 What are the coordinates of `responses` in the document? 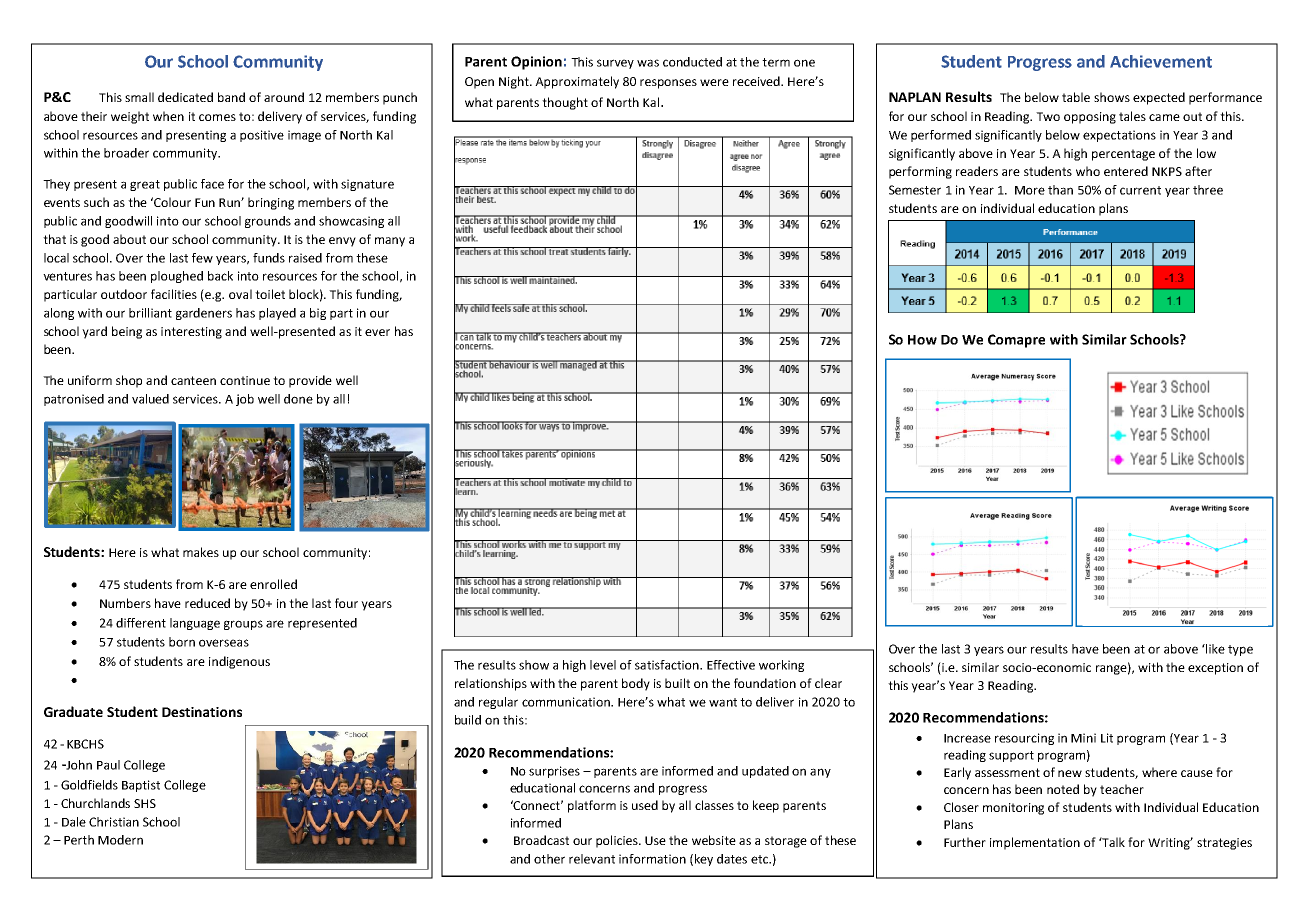 It's located at (668, 84).
